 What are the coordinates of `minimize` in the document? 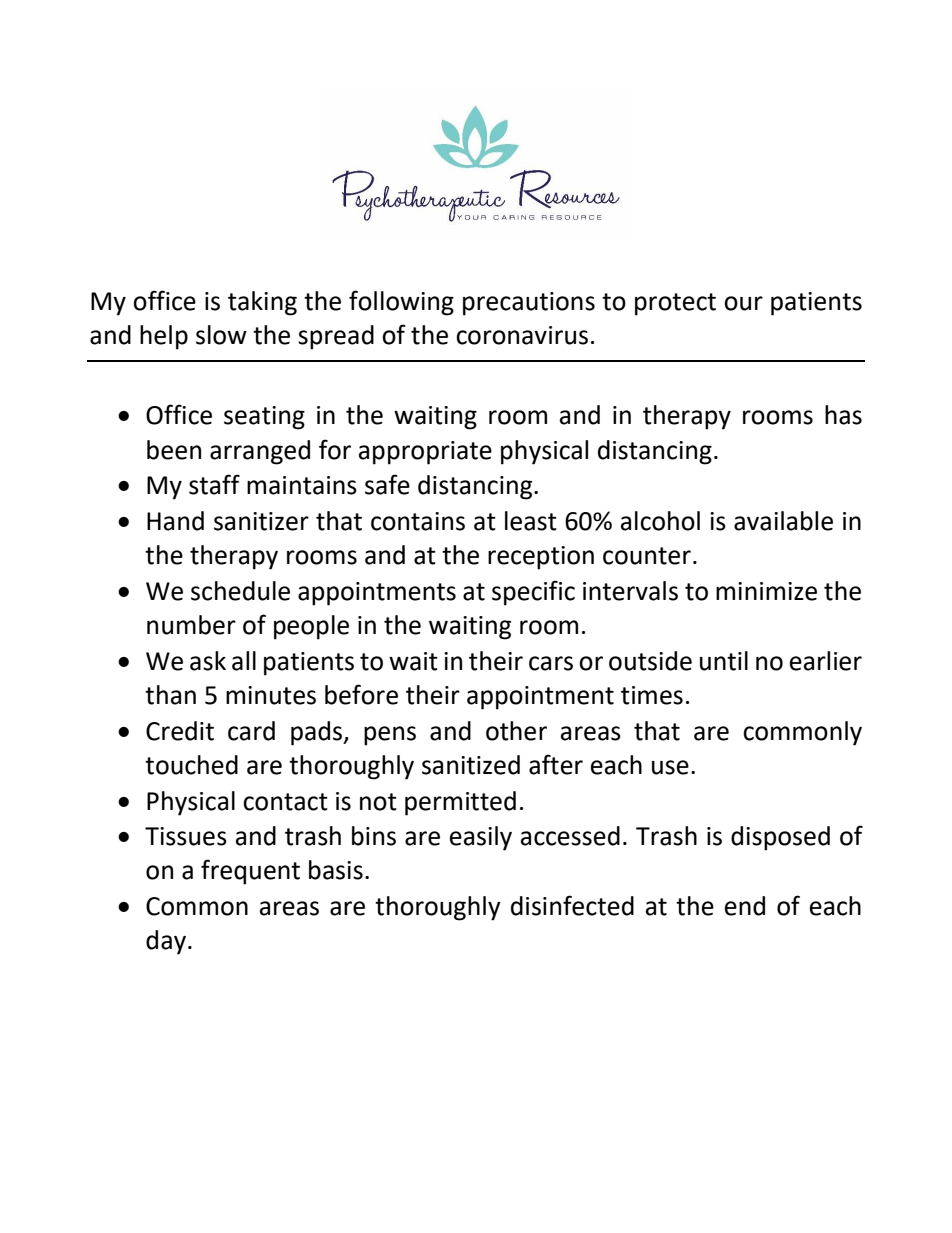 It's located at (766, 591).
